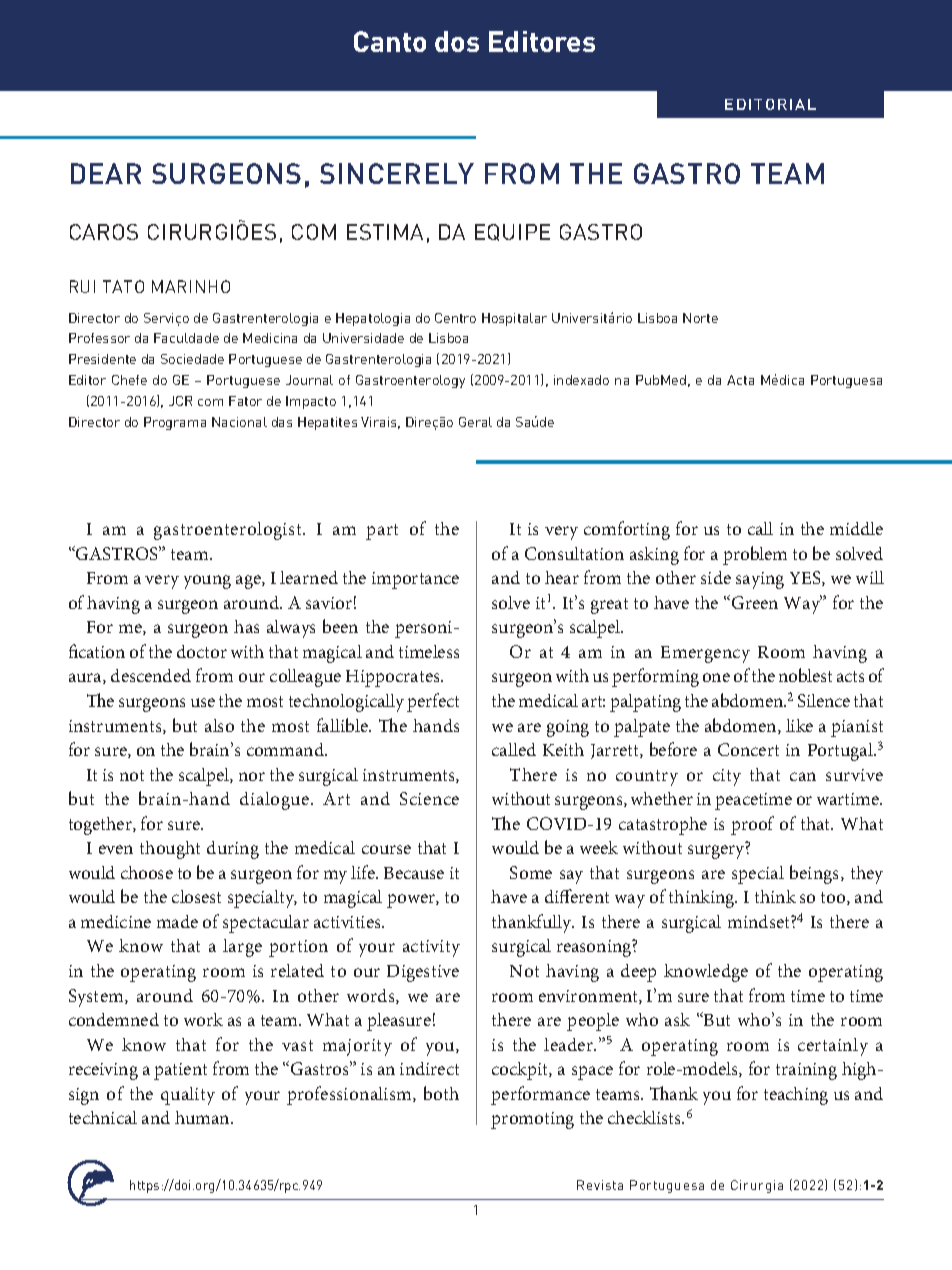 The width and height of the page is (952, 1270). Describe the element at coordinates (532, 1120) in the page. I see `promoting` at that location.
